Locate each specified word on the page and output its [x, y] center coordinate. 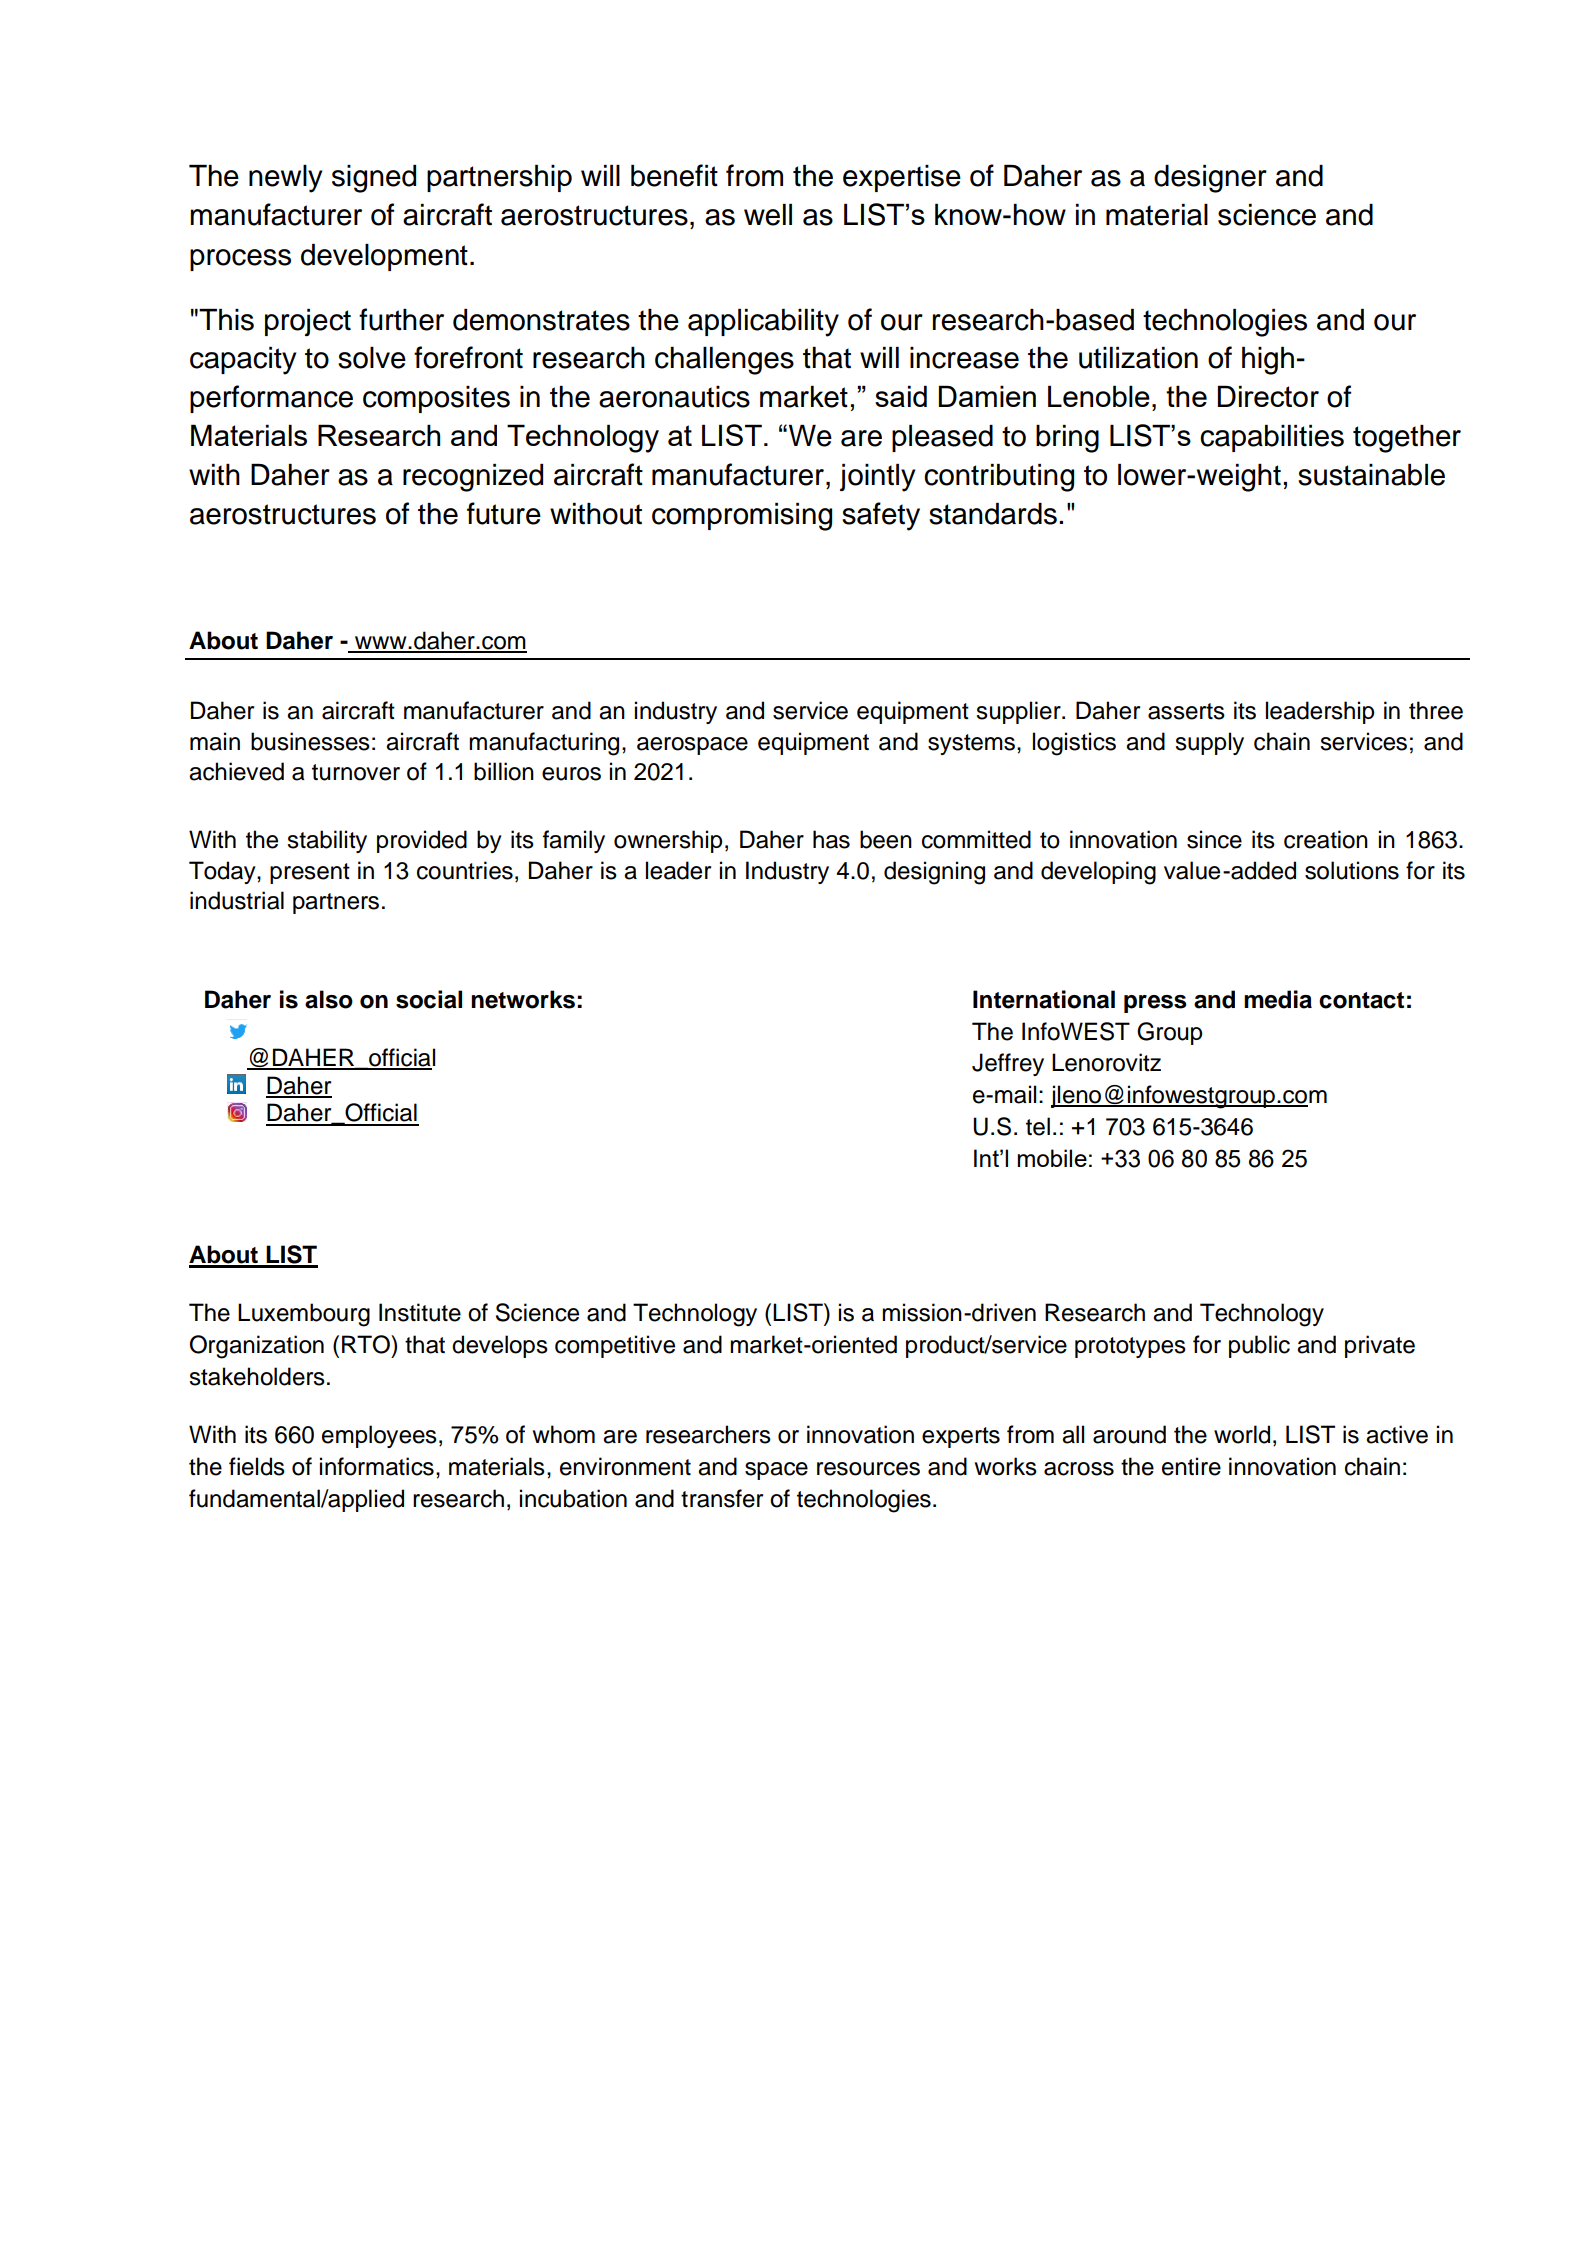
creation [1326, 839]
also [329, 999]
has [831, 839]
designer [1210, 179]
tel [1038, 1126]
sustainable [1371, 475]
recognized [473, 478]
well [768, 215]
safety [881, 516]
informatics [377, 1466]
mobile [1052, 1158]
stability [327, 841]
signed [374, 179]
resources [868, 1469]
